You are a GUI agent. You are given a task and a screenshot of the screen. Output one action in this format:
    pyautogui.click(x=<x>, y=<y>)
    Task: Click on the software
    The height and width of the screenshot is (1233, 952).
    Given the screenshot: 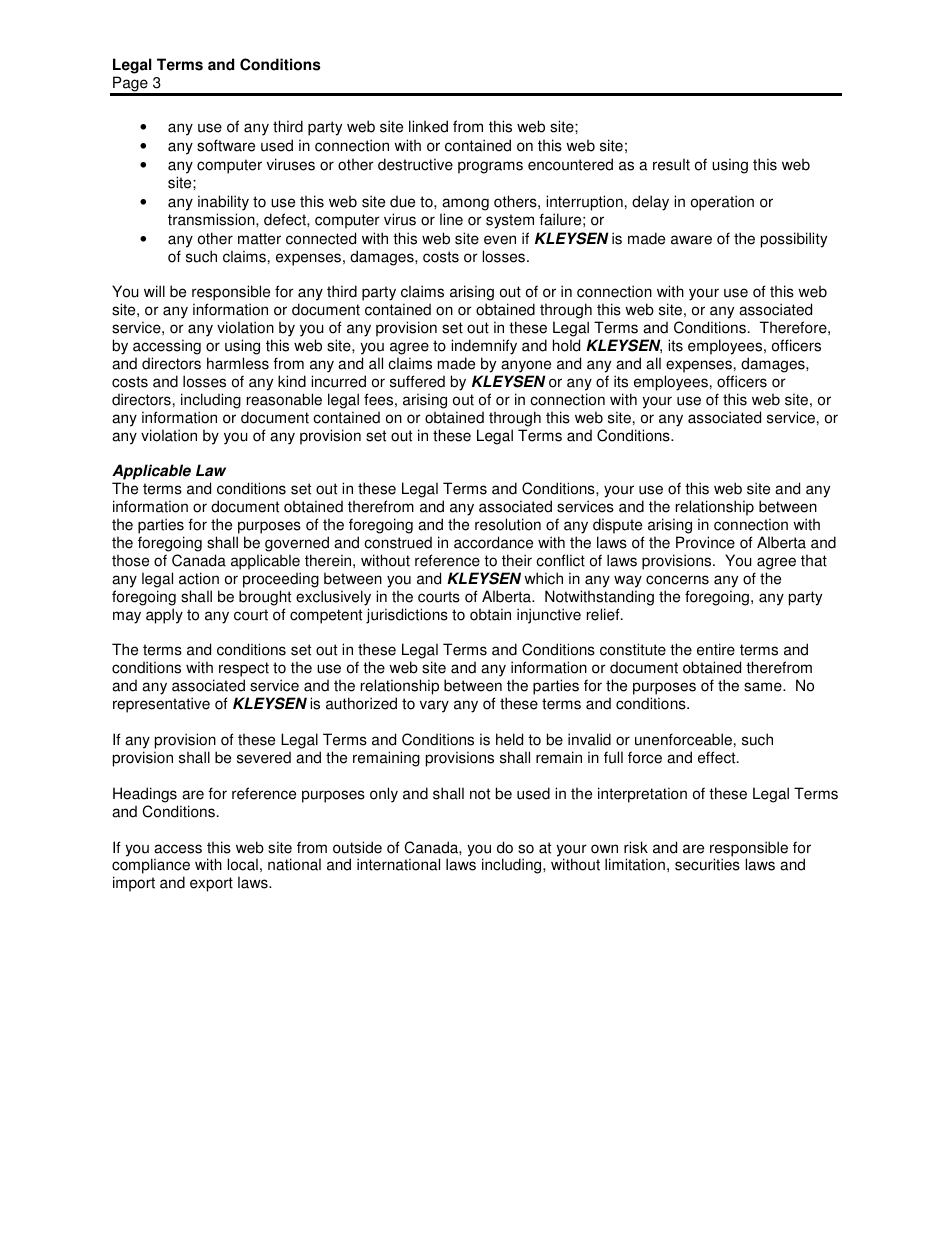 What is the action you would take?
    pyautogui.click(x=226, y=145)
